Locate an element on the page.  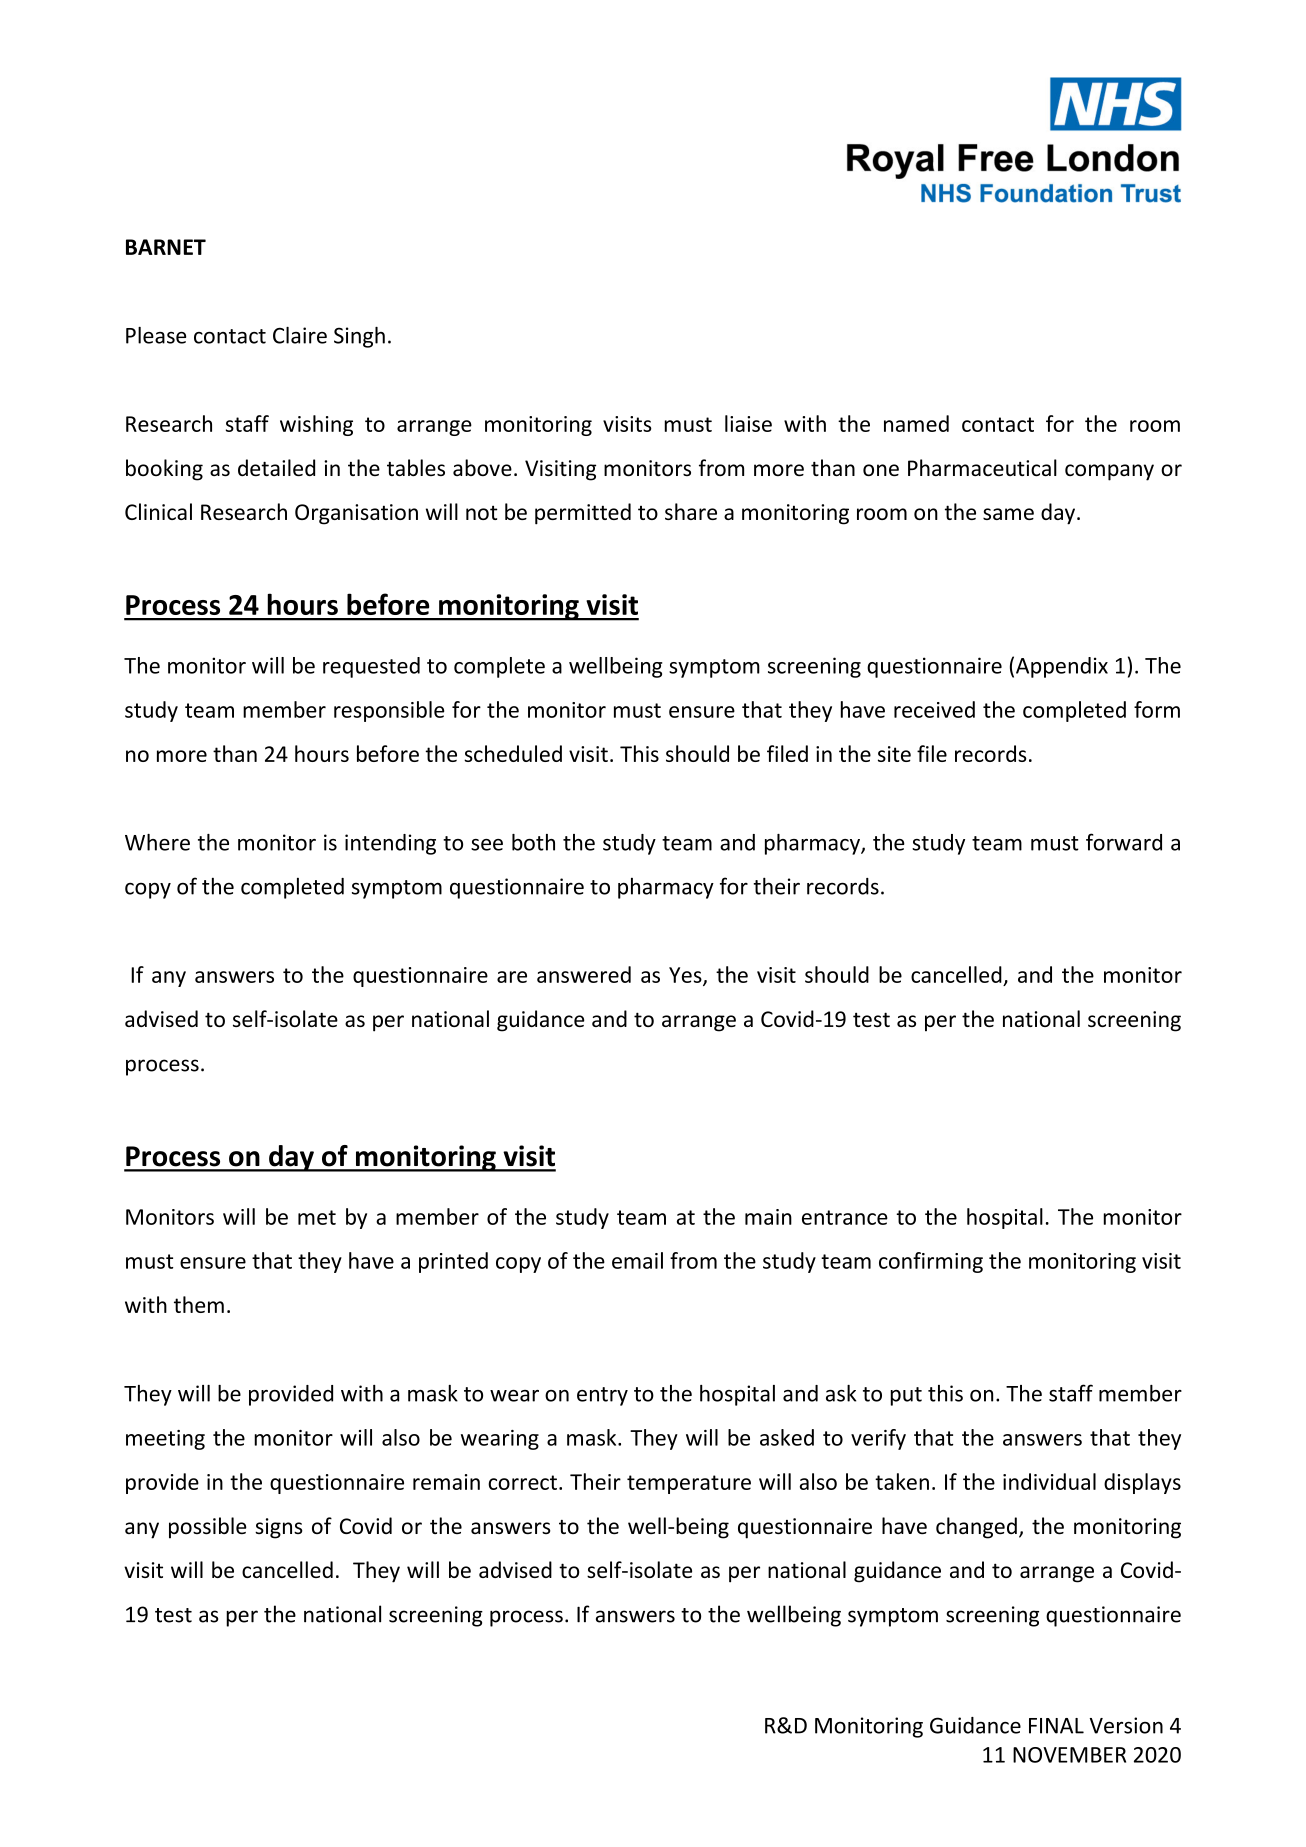
responsible is located at coordinates (389, 711).
